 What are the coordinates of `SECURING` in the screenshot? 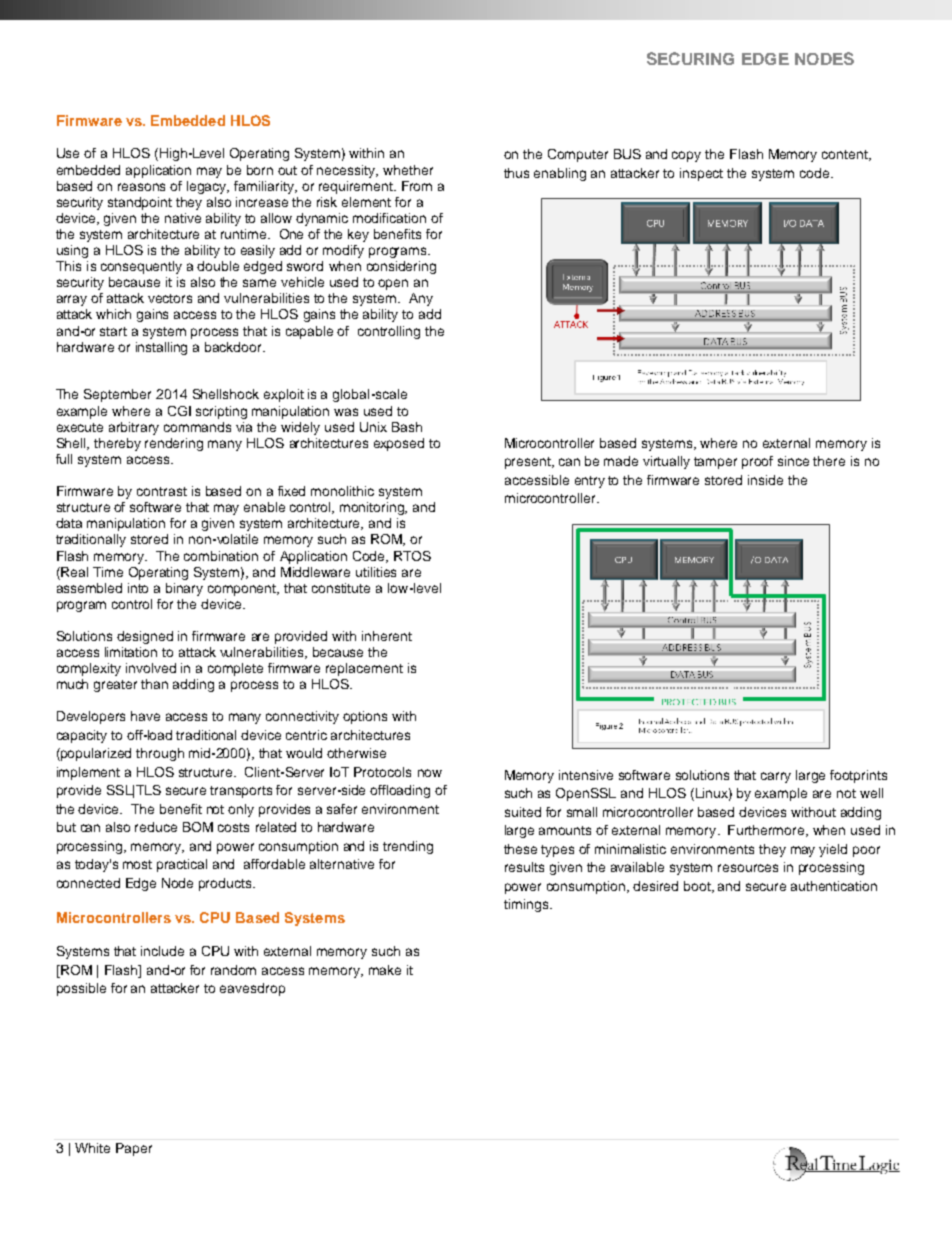 It's located at (690, 58).
